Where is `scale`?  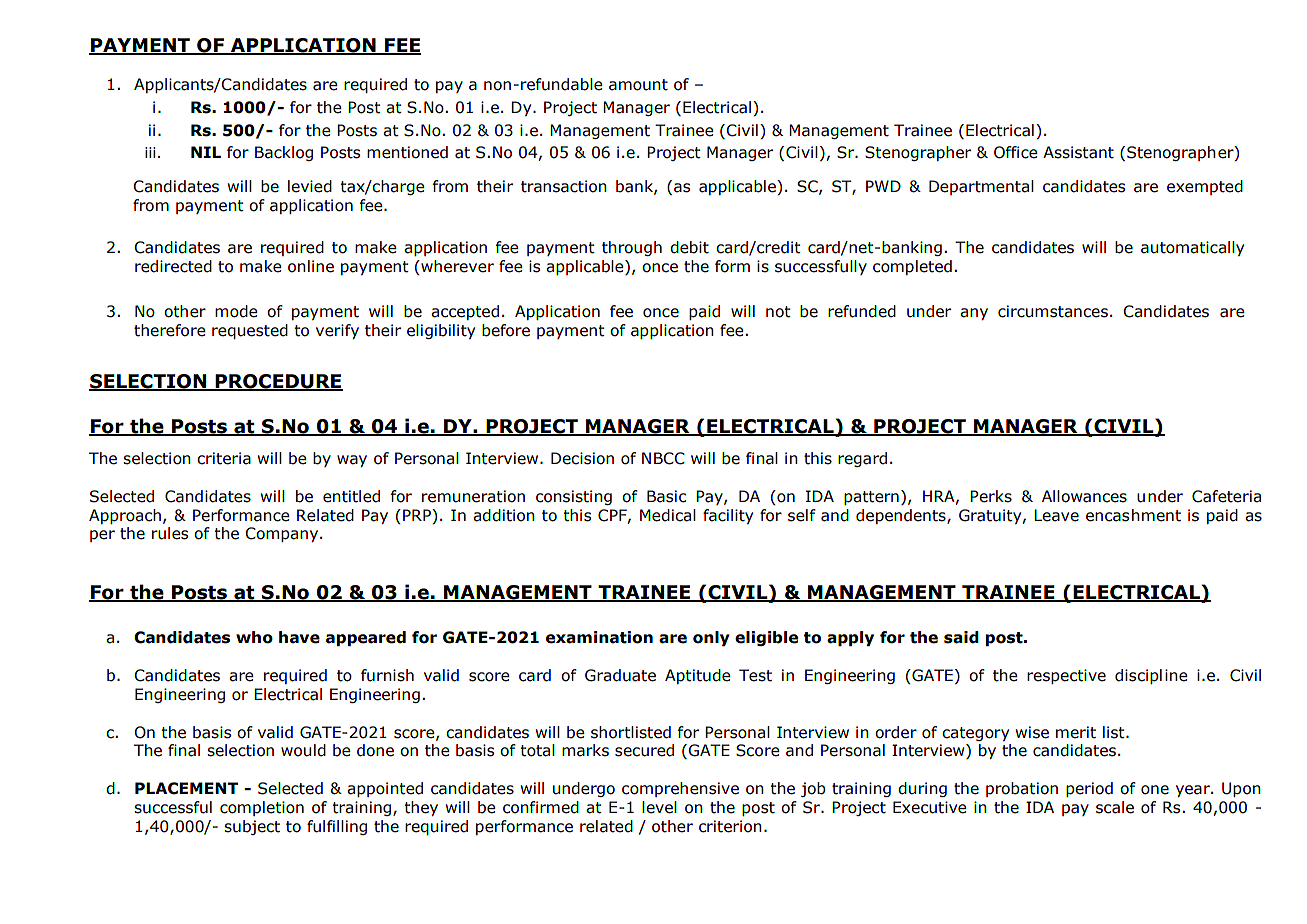 scale is located at coordinates (1115, 807).
